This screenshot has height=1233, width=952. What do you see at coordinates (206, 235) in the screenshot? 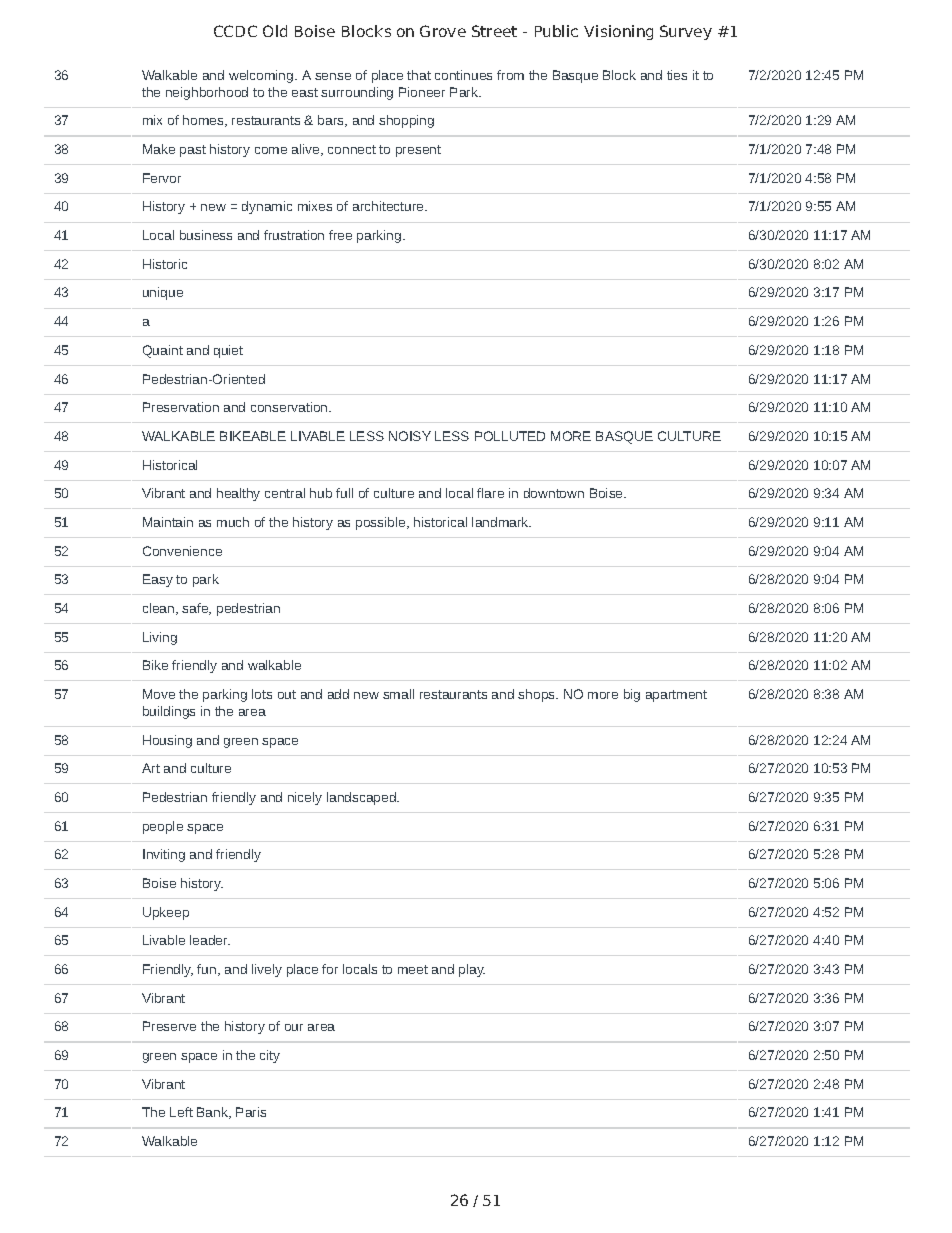
I see `business` at bounding box center [206, 235].
